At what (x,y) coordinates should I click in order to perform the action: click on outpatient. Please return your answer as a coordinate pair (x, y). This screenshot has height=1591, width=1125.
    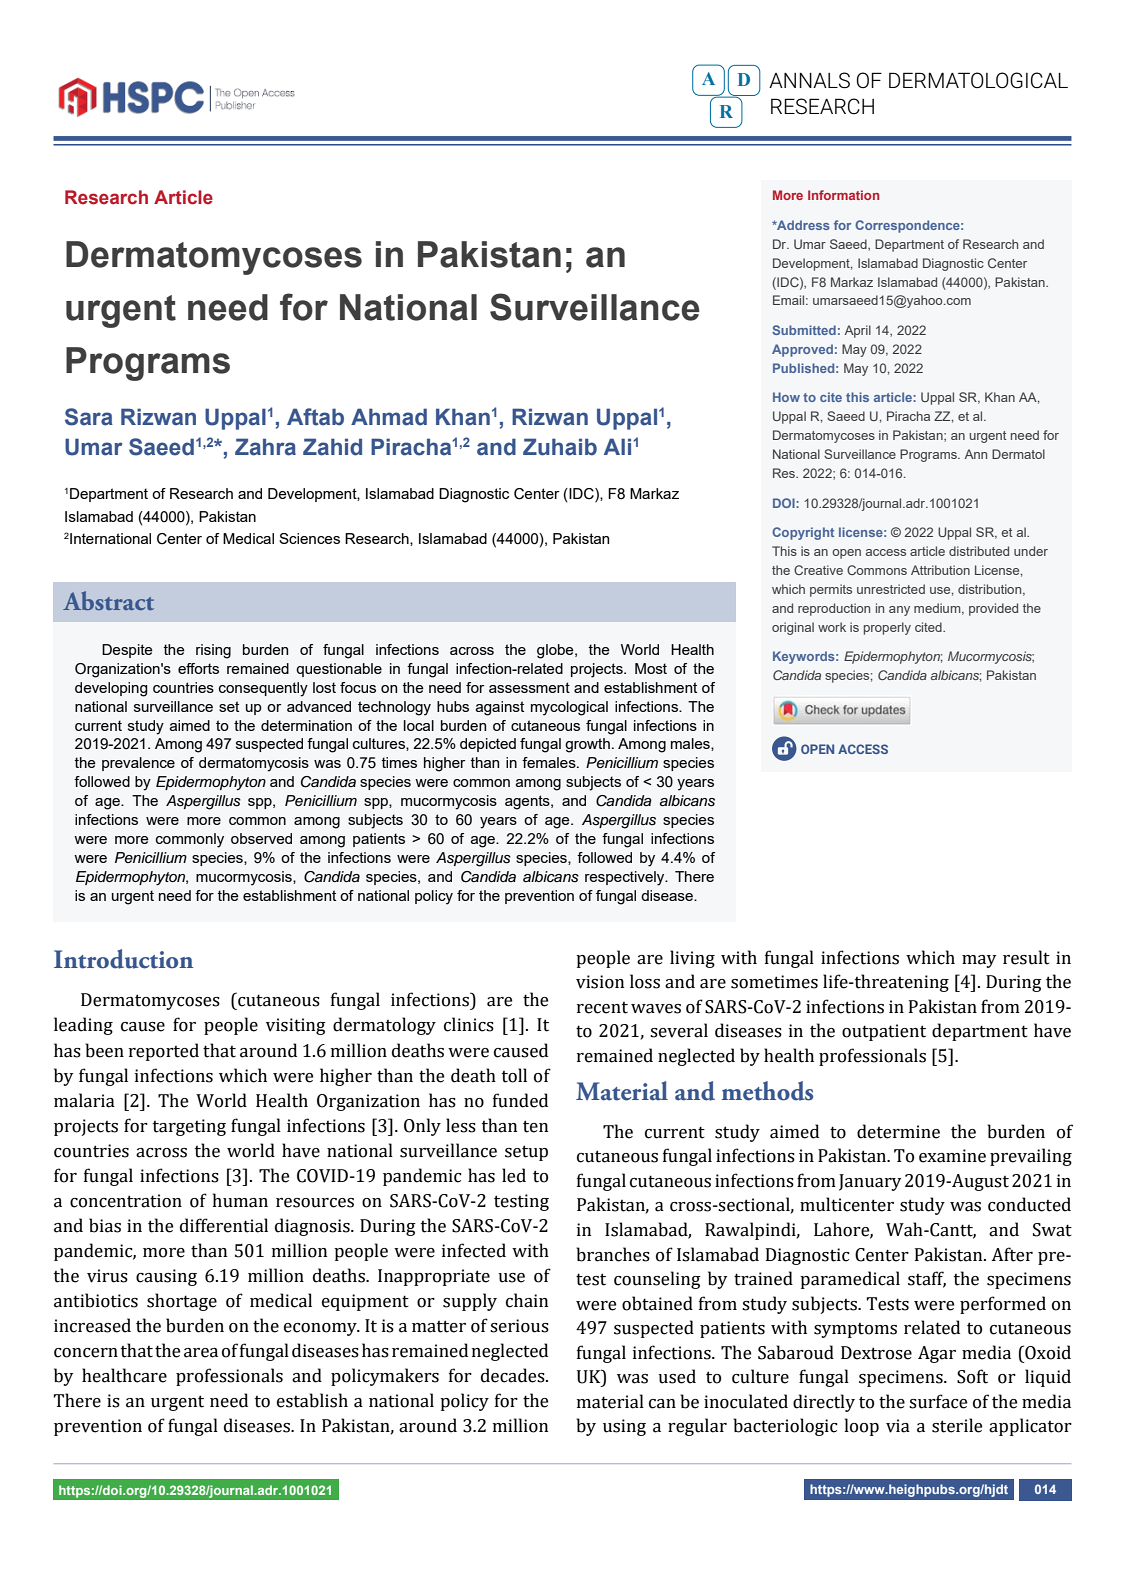
    Looking at the image, I should click on (884, 1032).
